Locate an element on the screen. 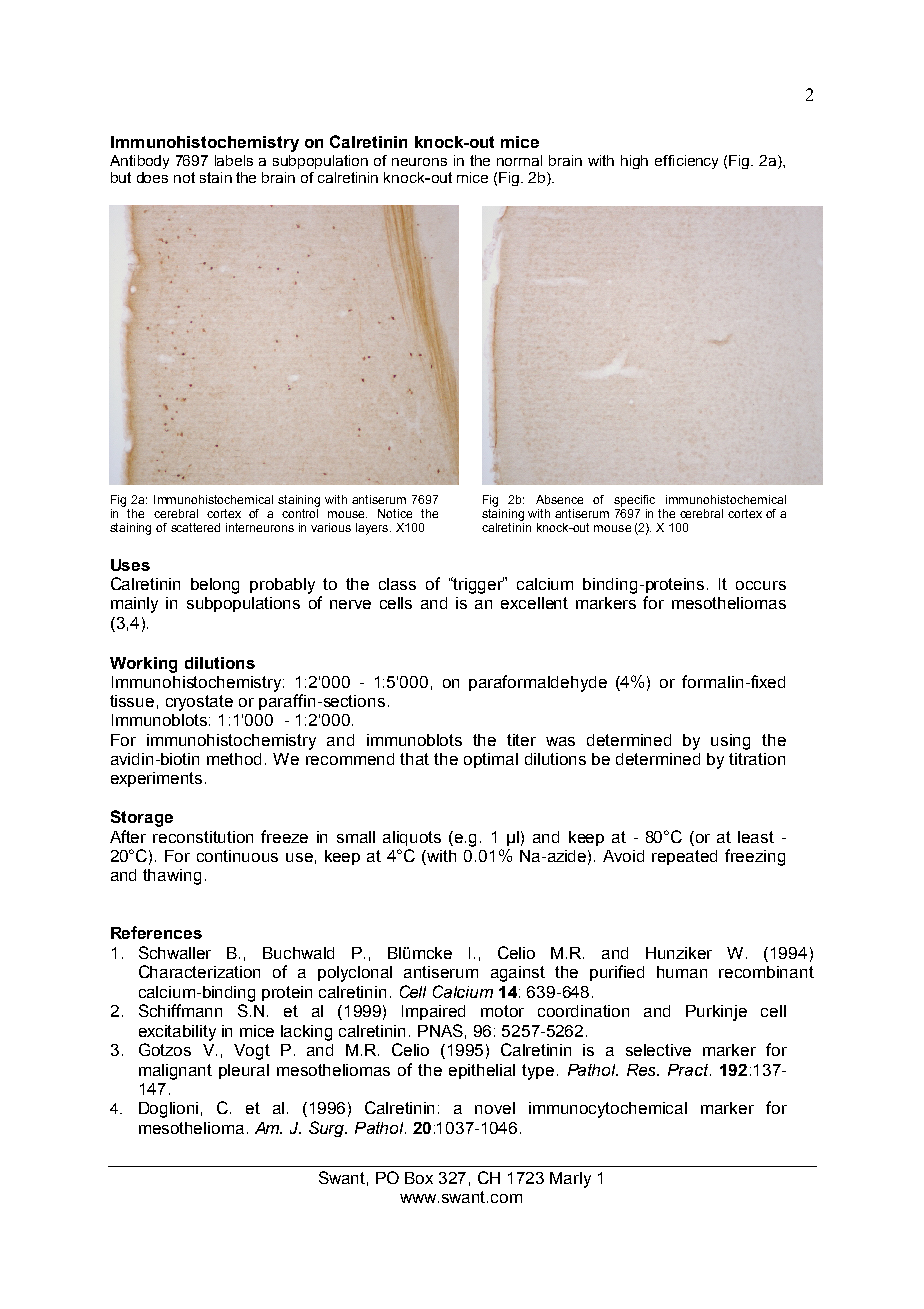 This screenshot has height=1309, width=924. Working is located at coordinates (143, 665).
